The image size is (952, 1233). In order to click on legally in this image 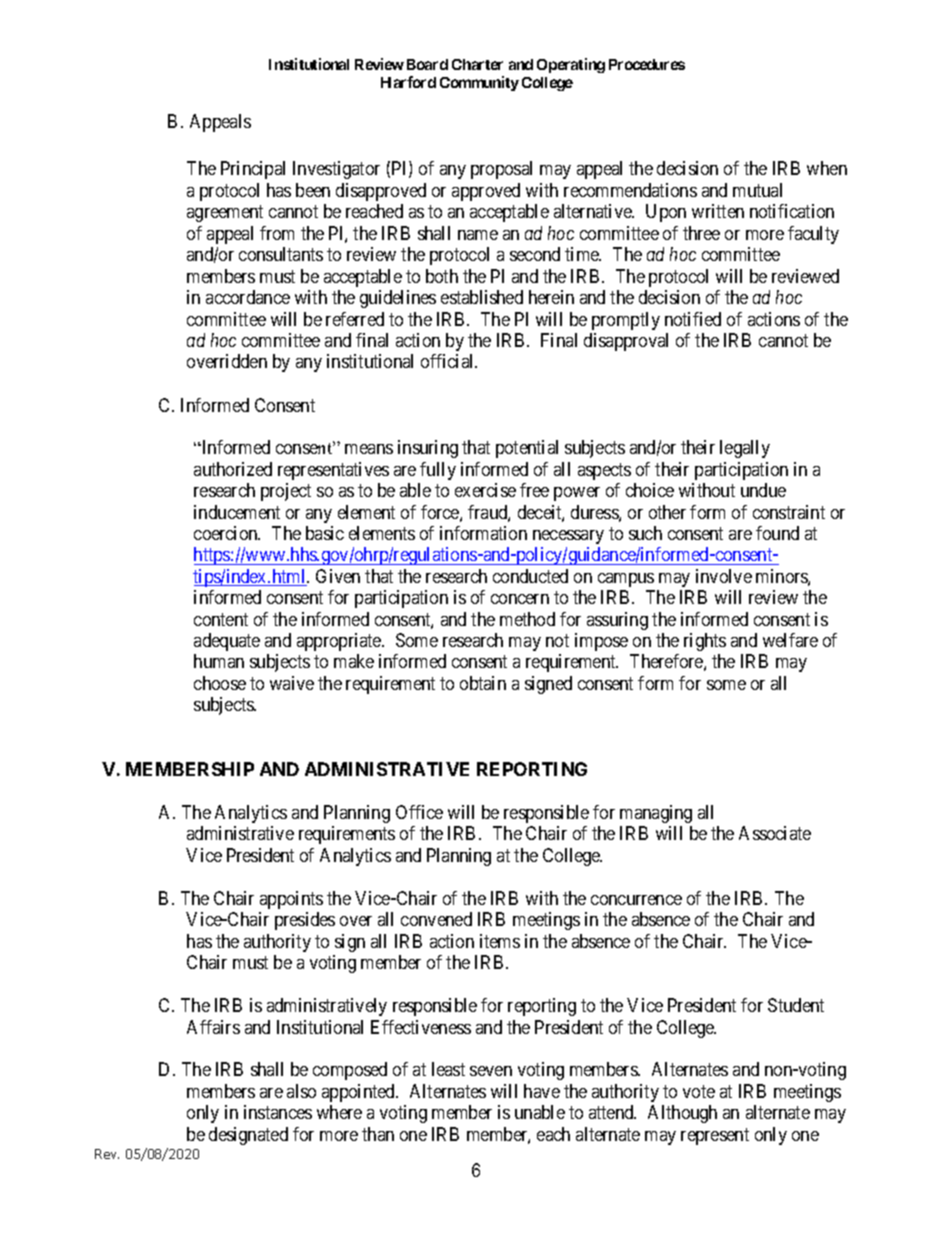, I will do `click(745, 449)`.
